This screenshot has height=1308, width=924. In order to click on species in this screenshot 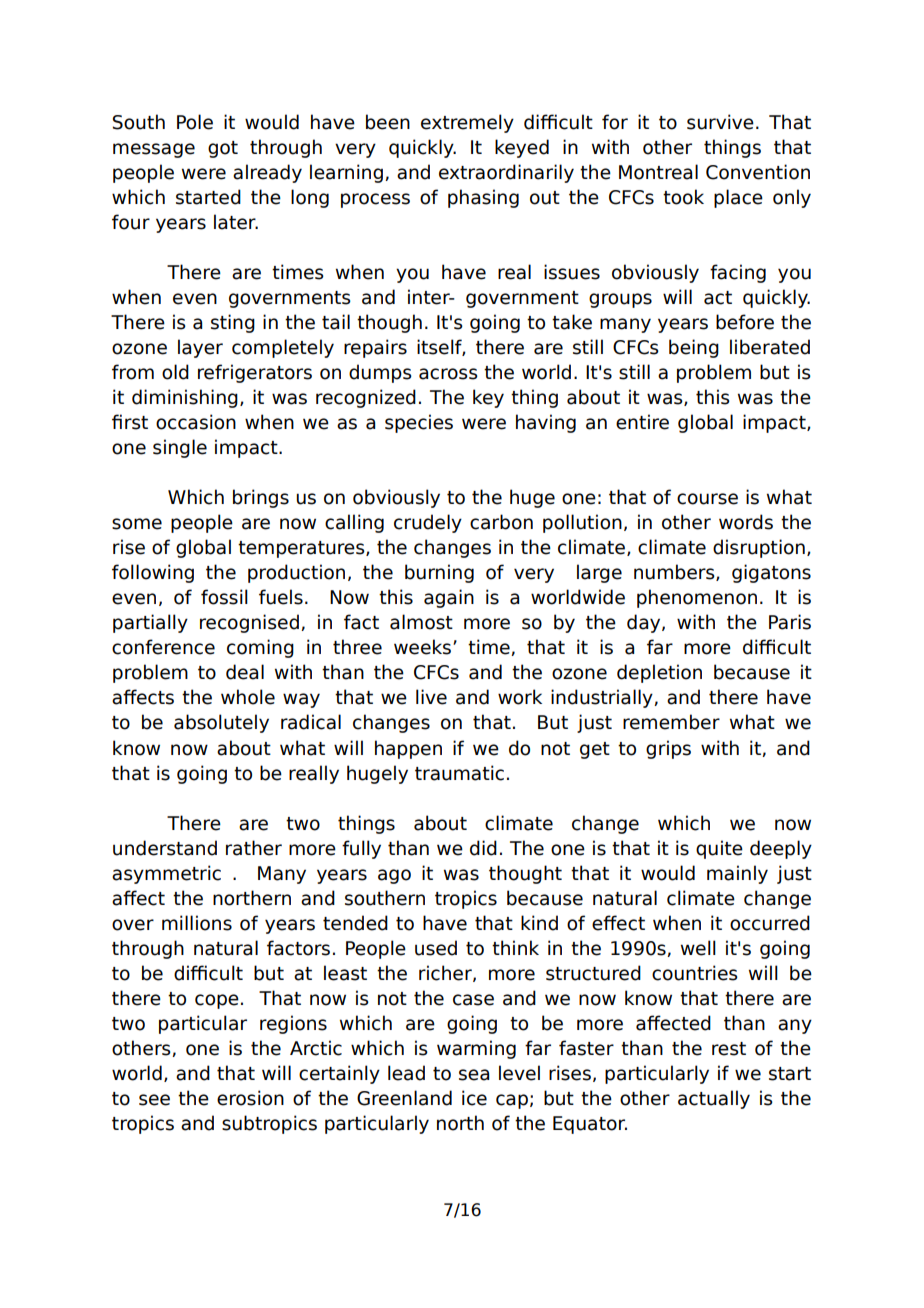, I will do `click(419, 423)`.
